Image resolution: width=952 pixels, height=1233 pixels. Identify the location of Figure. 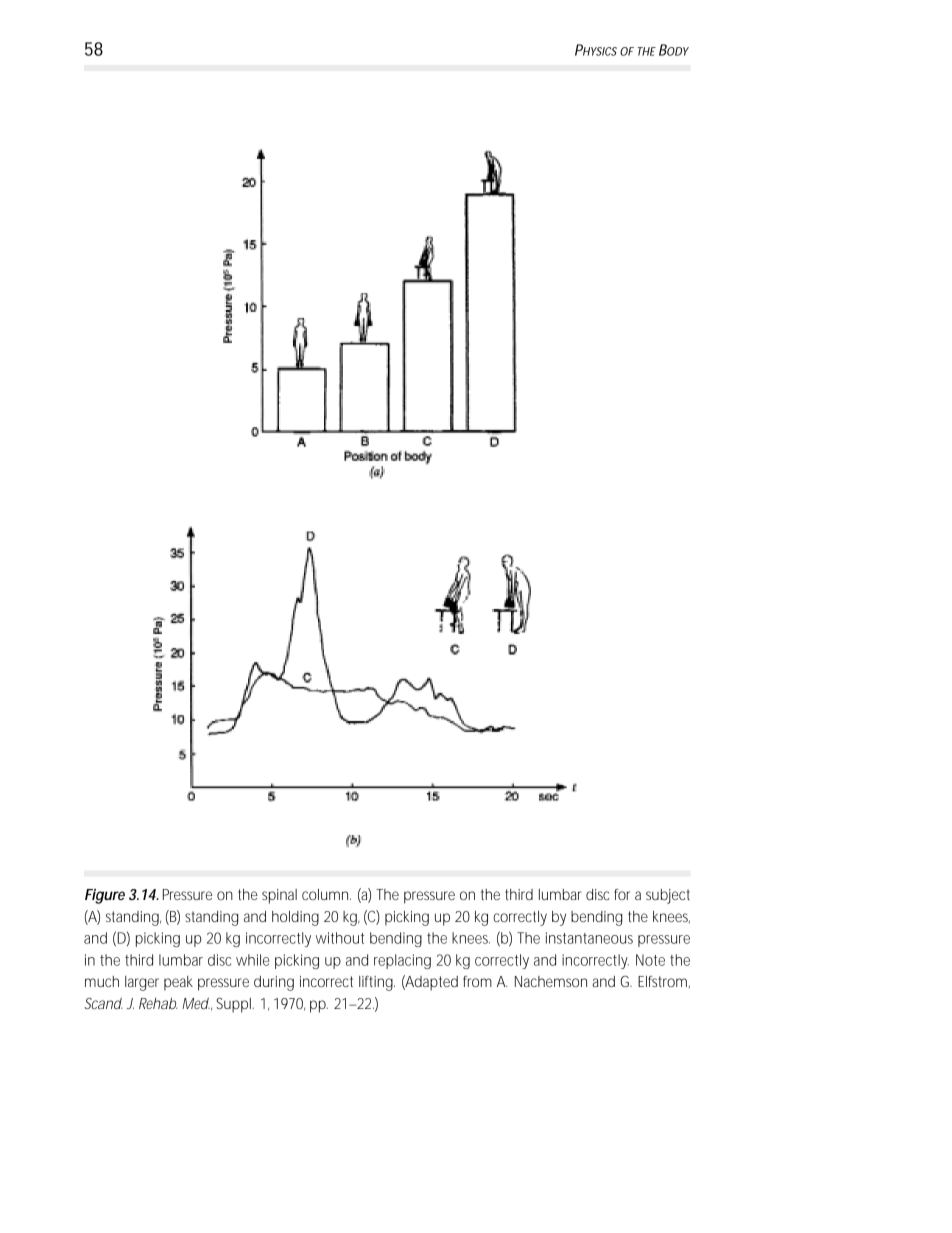
(105, 896).
